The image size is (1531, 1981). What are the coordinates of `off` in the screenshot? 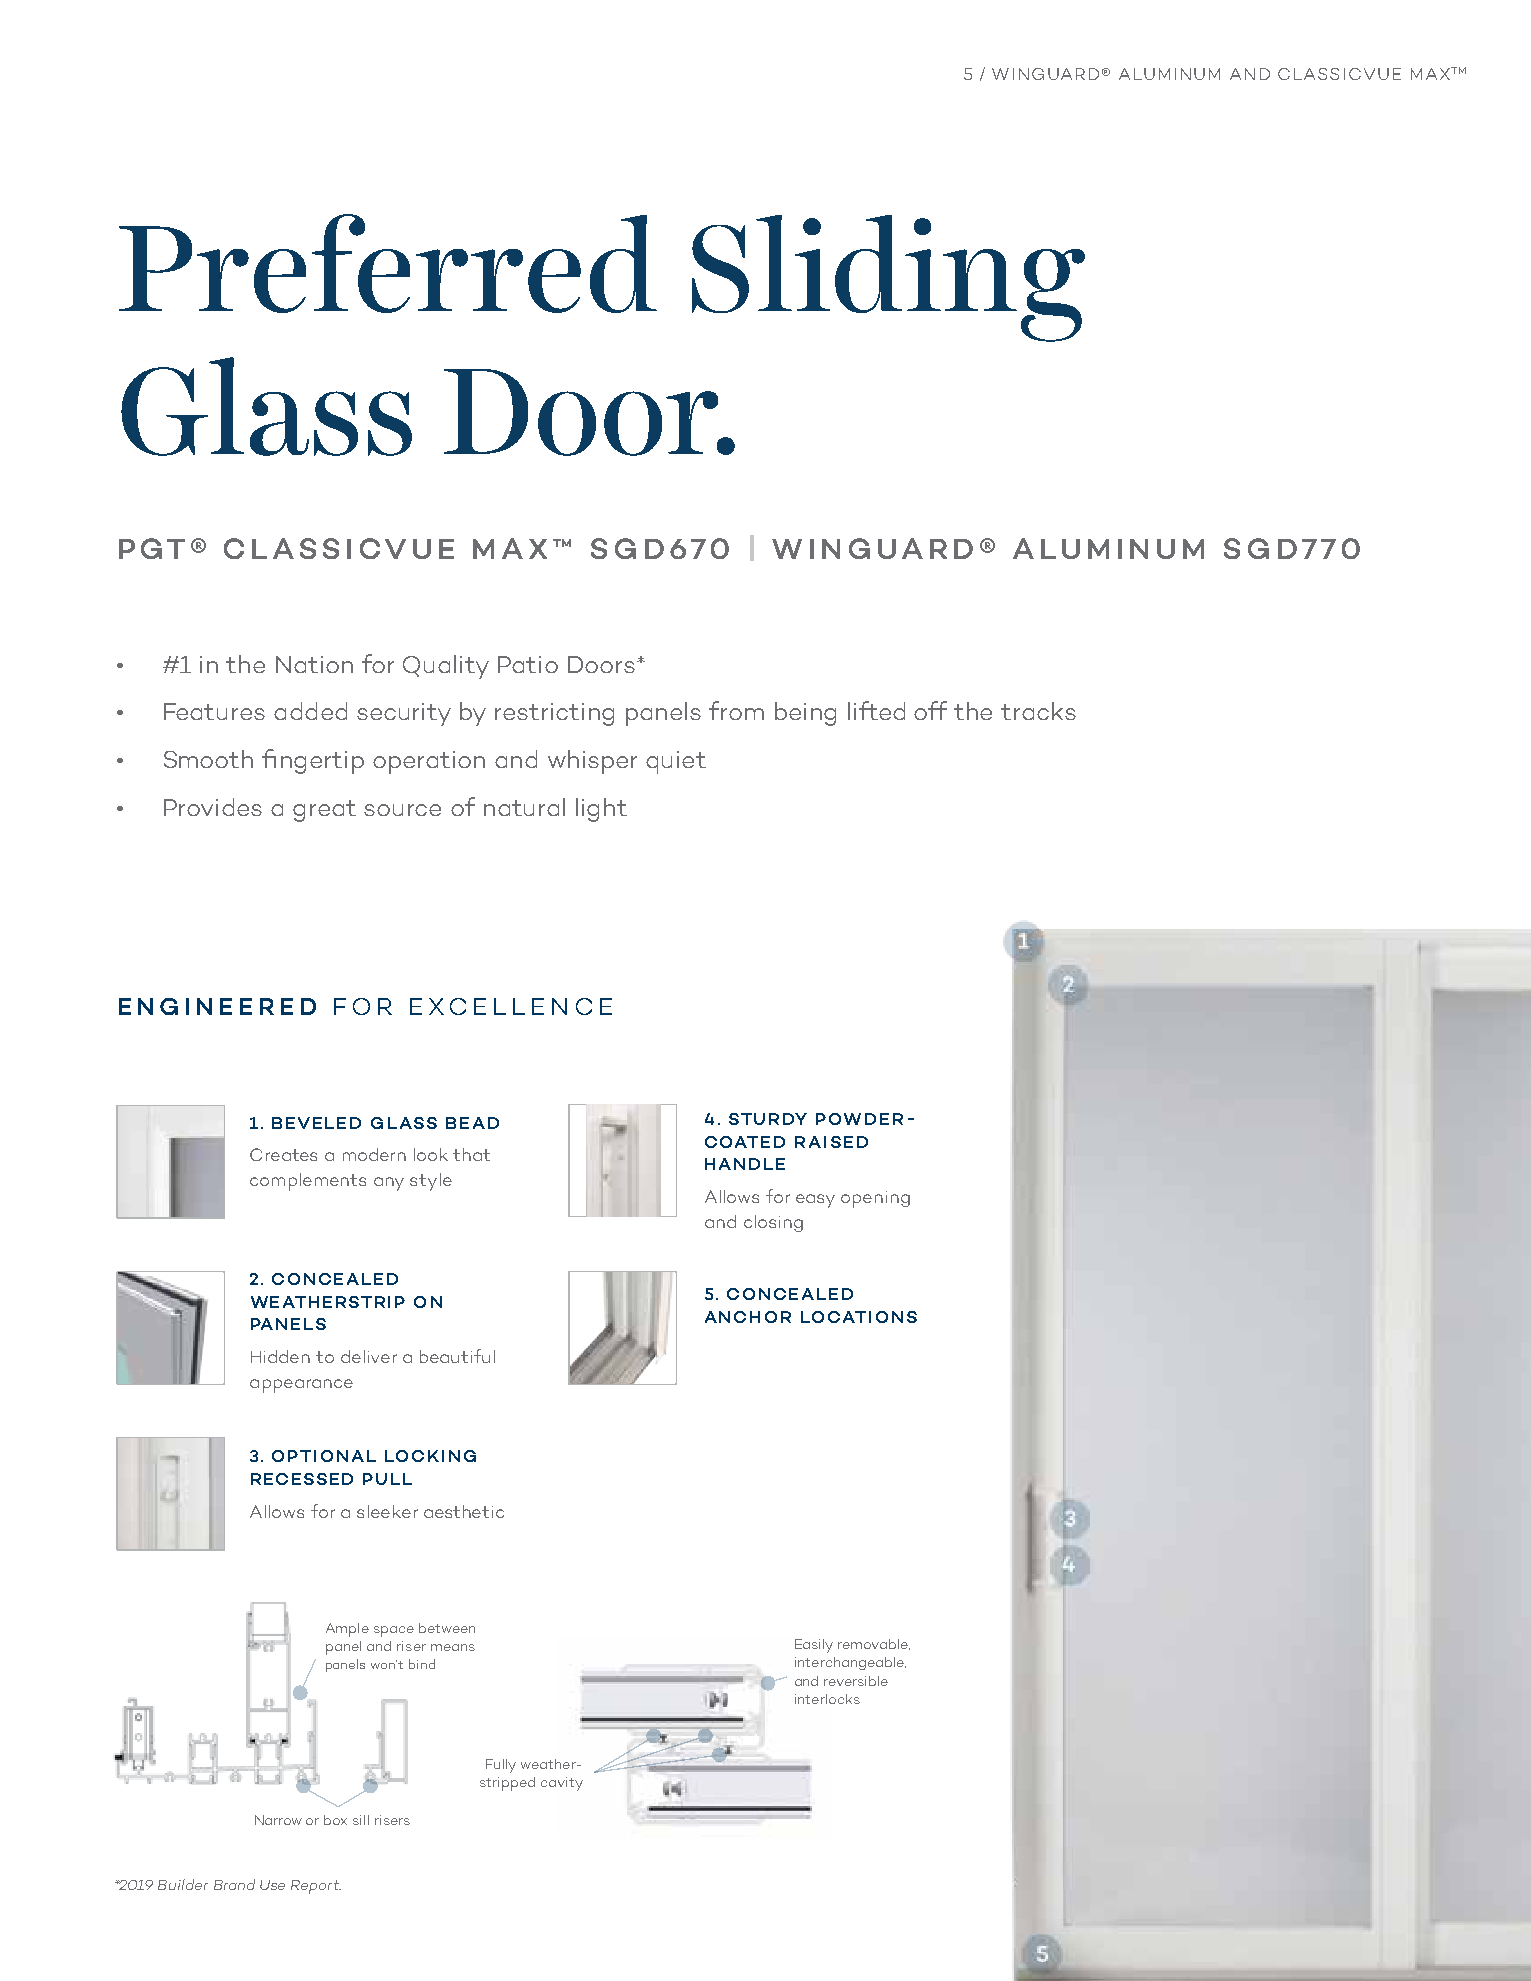 It's located at (930, 710).
